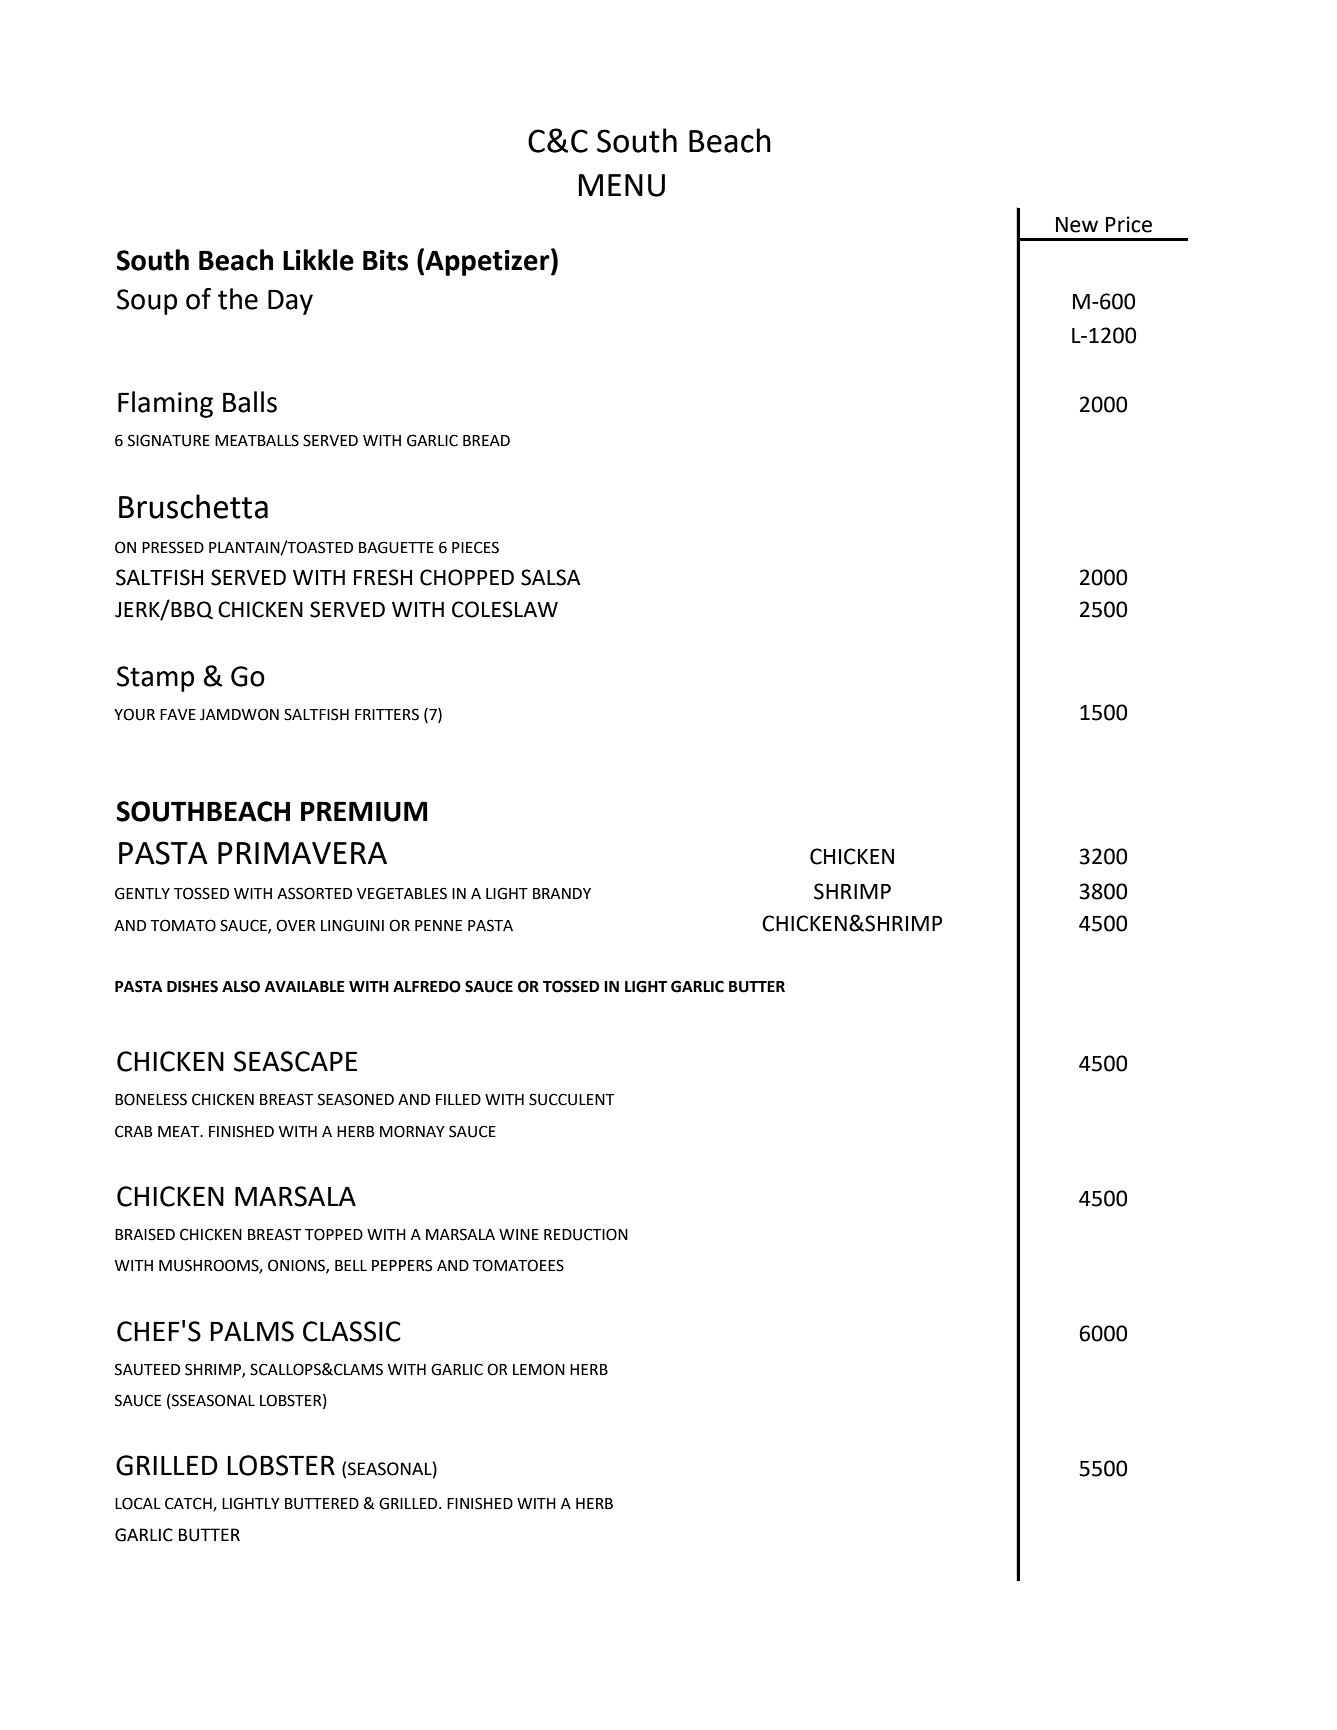 Image resolution: width=1337 pixels, height=1730 pixels. What do you see at coordinates (238, 299) in the screenshot?
I see `the` at bounding box center [238, 299].
